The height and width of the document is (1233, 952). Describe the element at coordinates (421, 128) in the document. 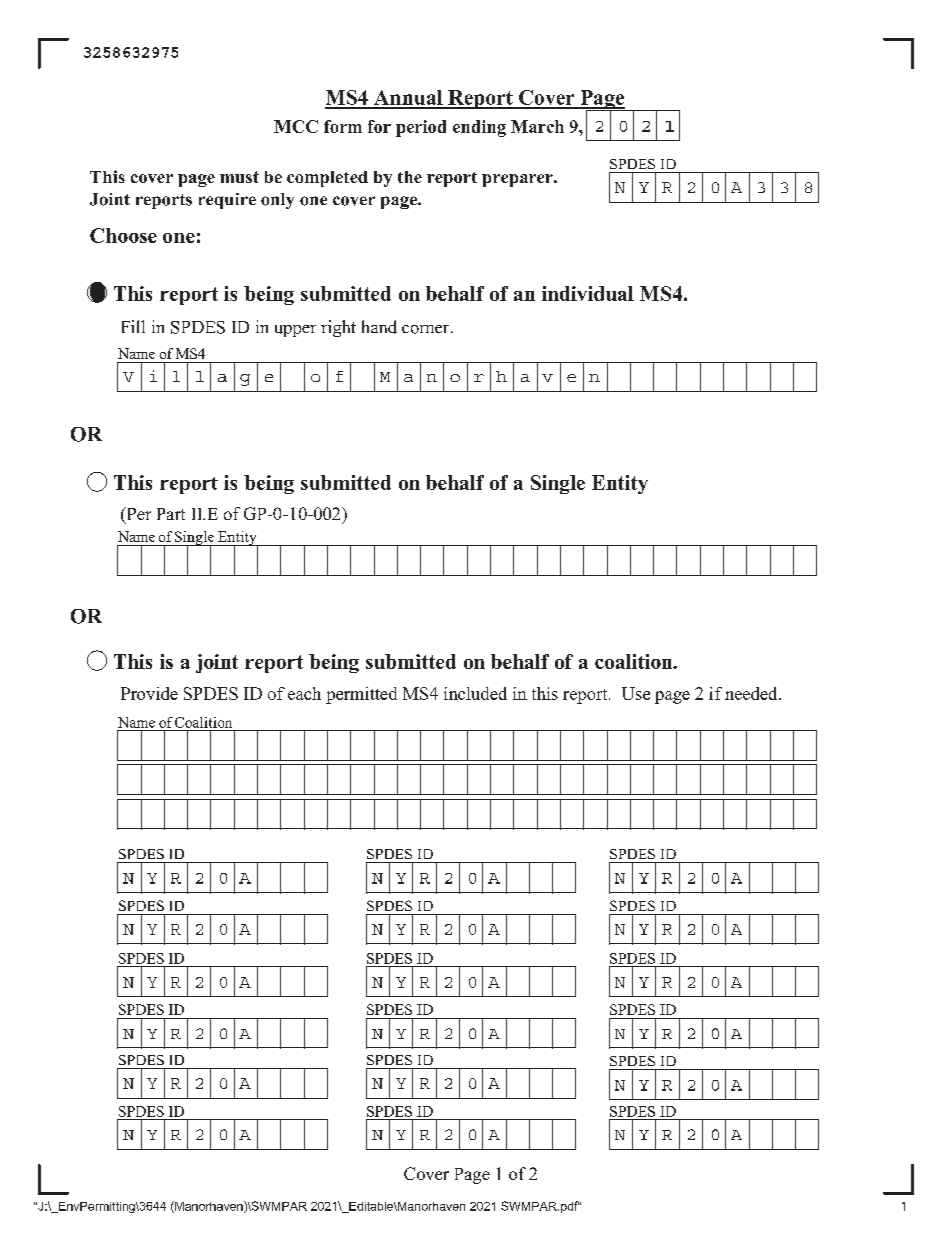

I see `period` at that location.
